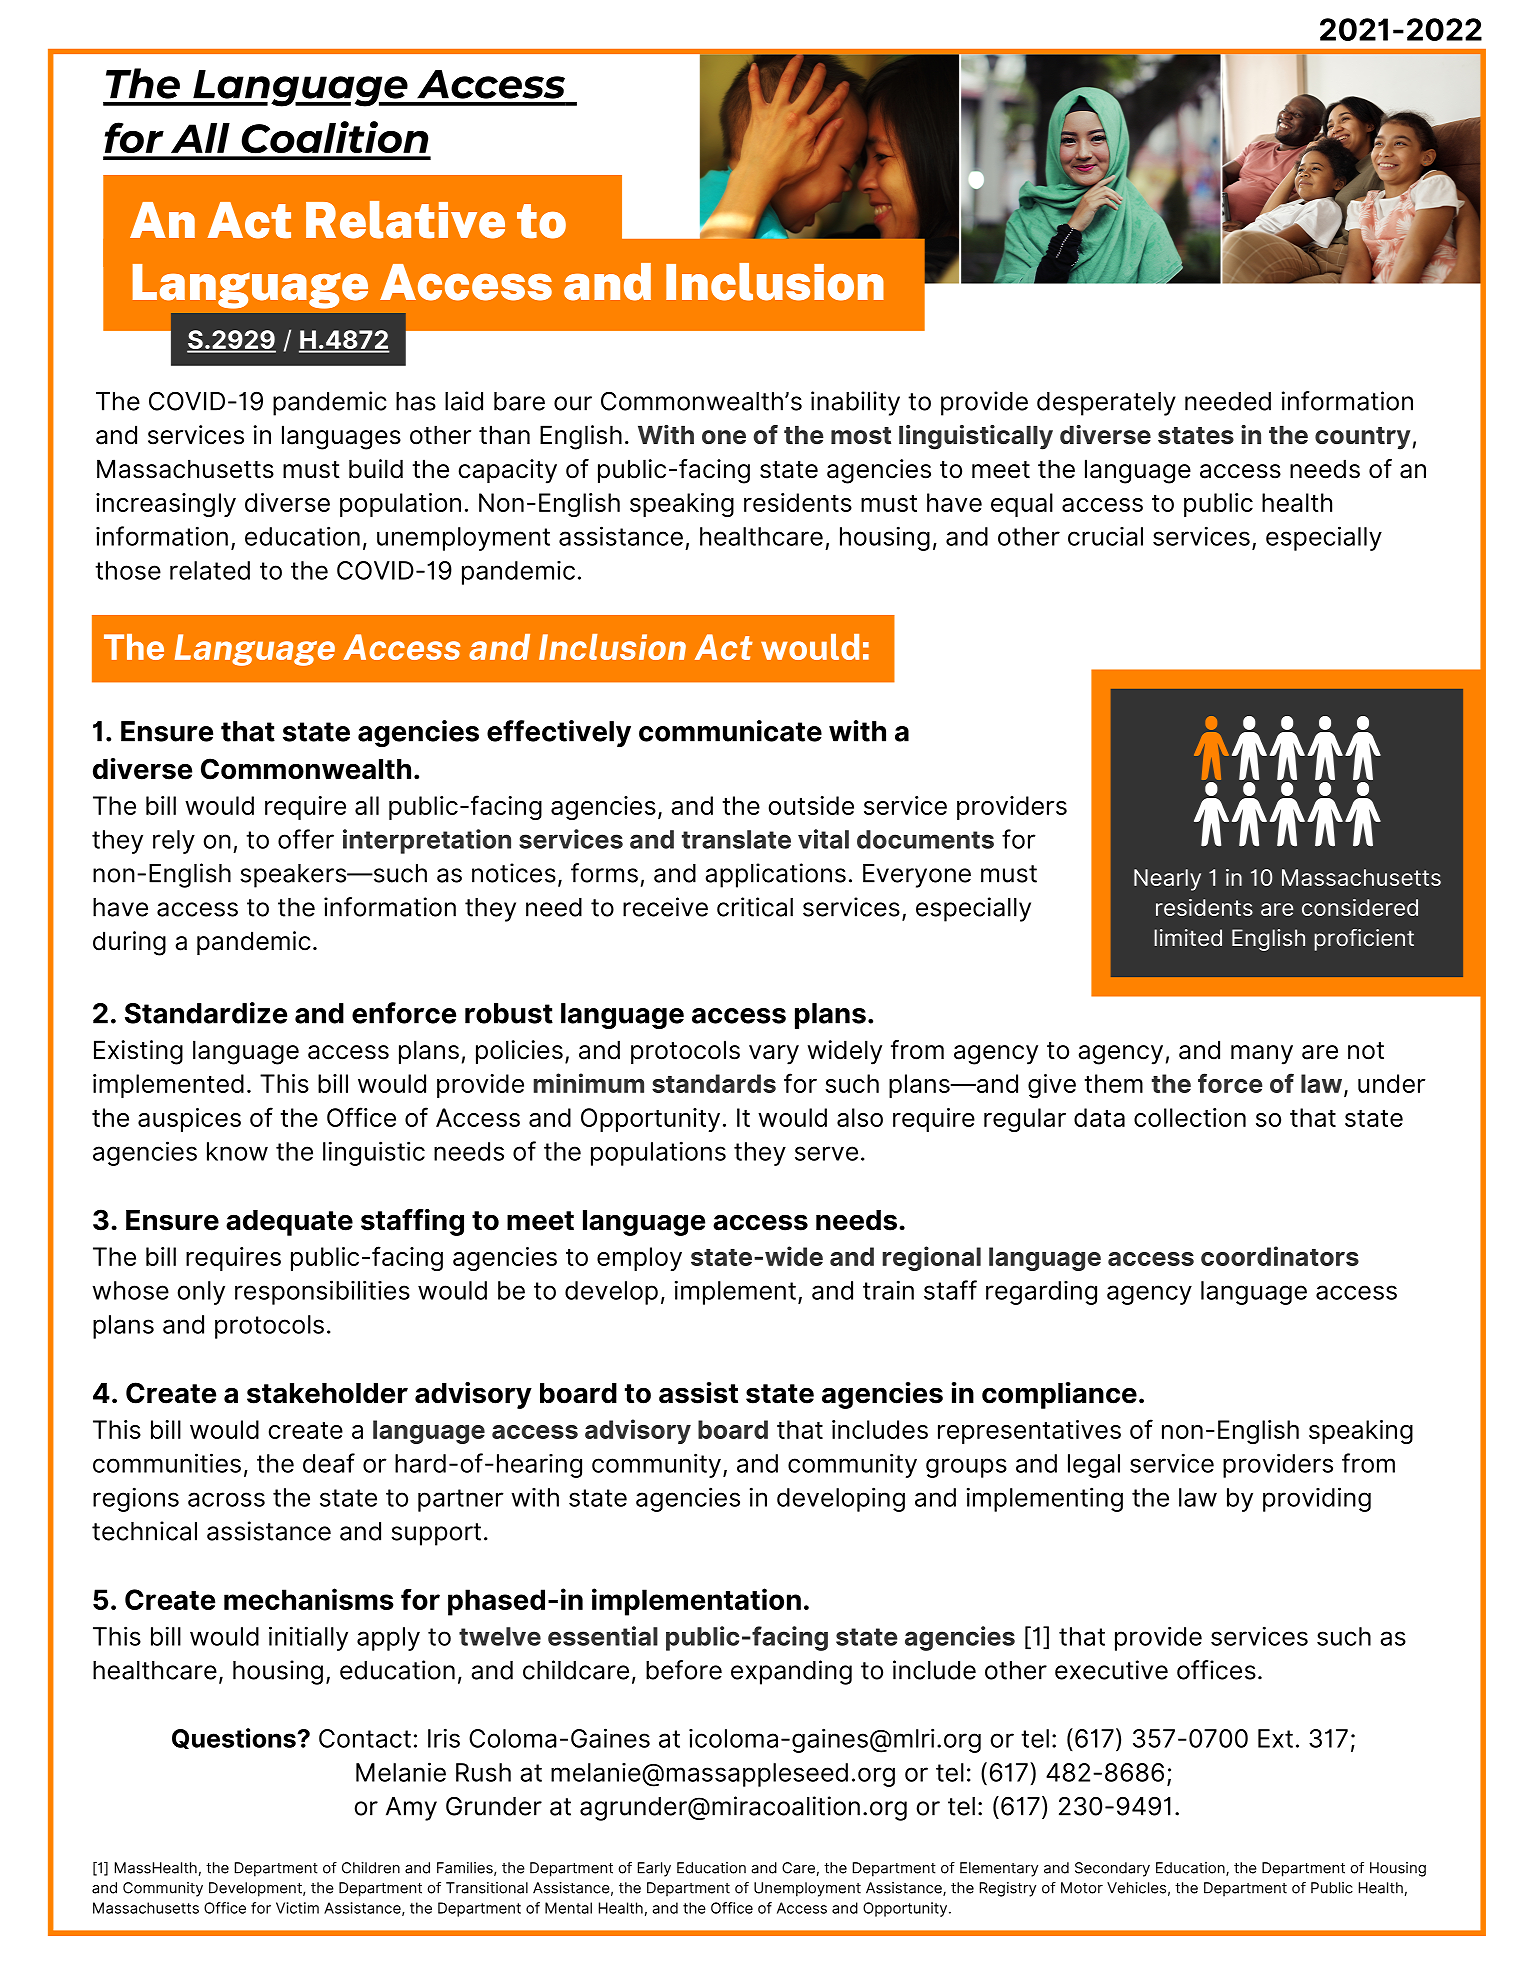 The width and height of the document is (1534, 1985). I want to click on responsibilities, so click(322, 1292).
